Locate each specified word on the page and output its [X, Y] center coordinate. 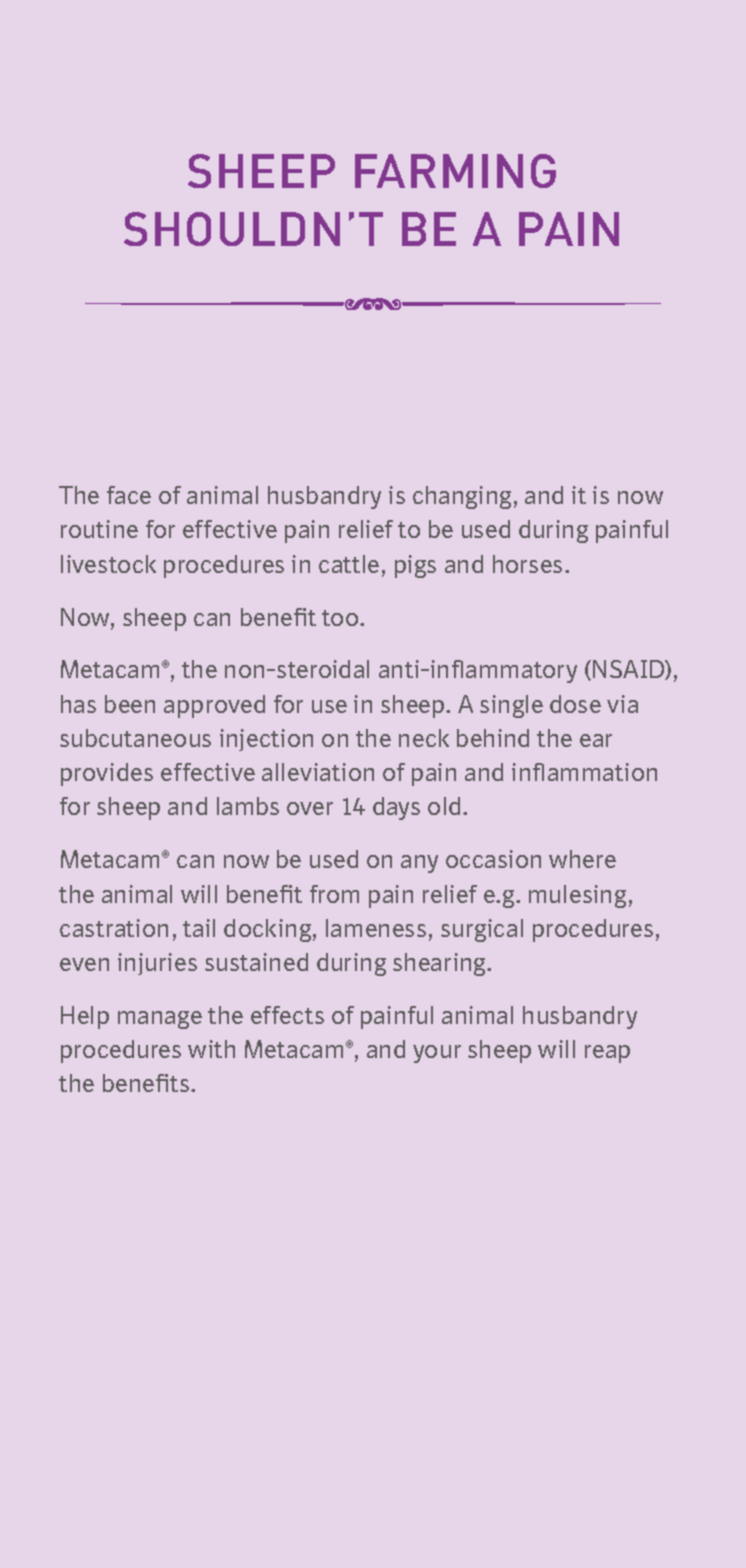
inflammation [584, 772]
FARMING [455, 171]
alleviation [318, 772]
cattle [349, 564]
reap [607, 1054]
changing [462, 497]
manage [160, 1020]
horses [527, 564]
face [129, 495]
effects [287, 1015]
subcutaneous [135, 738]
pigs [415, 566]
